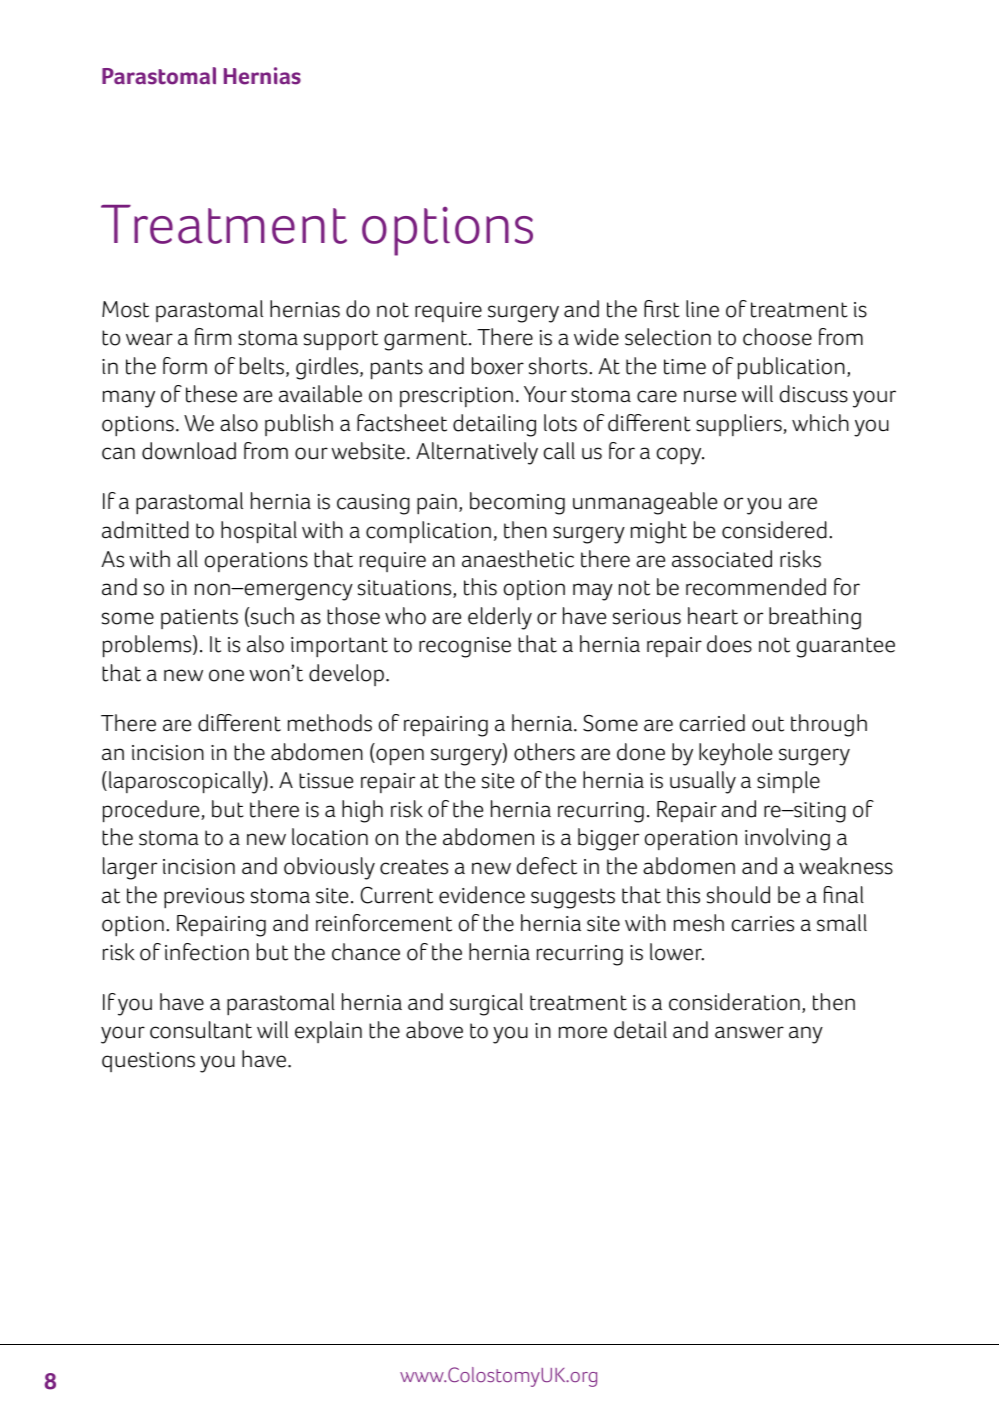 The width and height of the image is (999, 1418). What do you see at coordinates (777, 337) in the image?
I see `choose` at bounding box center [777, 337].
